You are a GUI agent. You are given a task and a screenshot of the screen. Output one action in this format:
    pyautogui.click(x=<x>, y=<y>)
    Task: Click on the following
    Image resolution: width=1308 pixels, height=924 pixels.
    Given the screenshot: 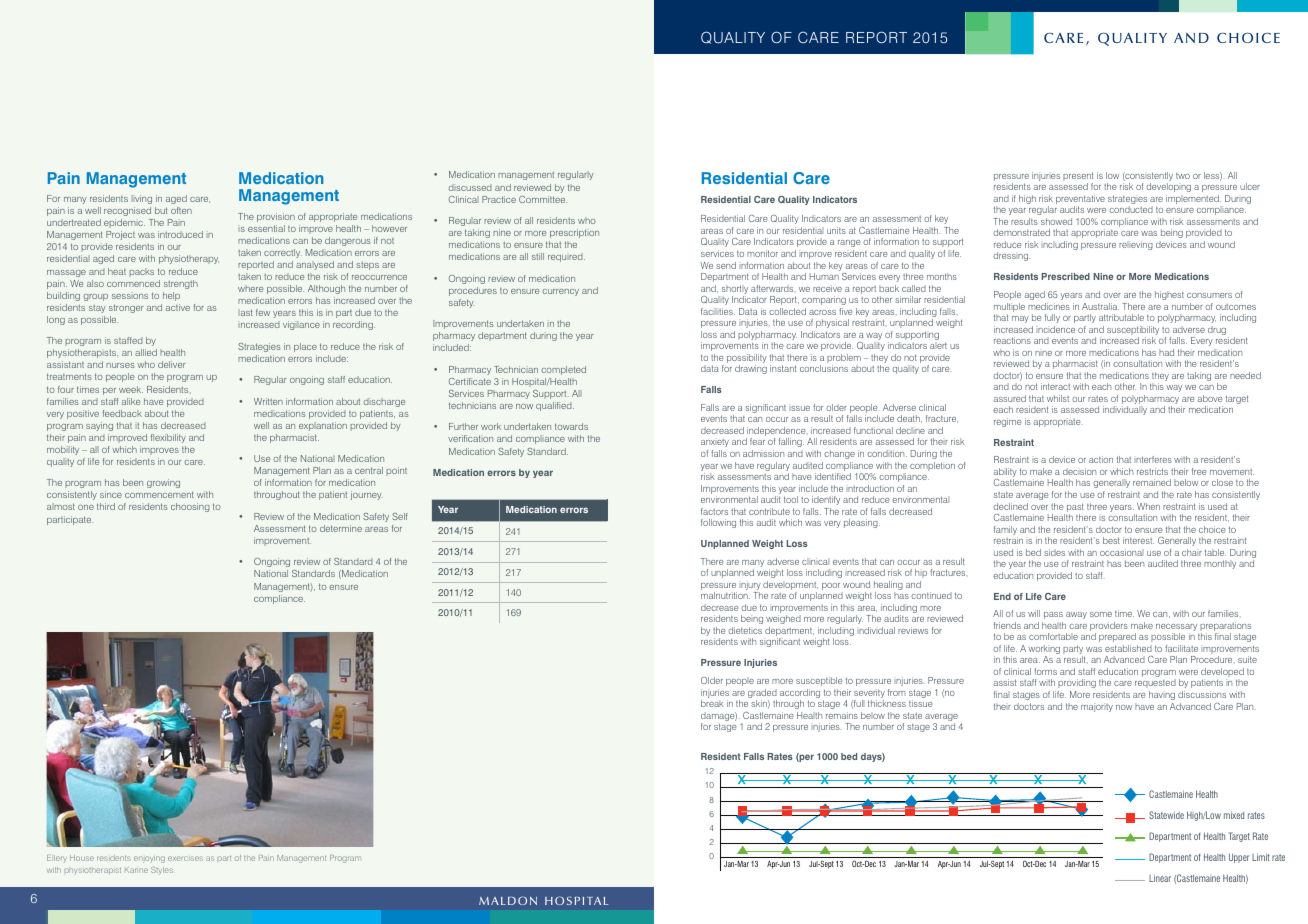 What is the action you would take?
    pyautogui.click(x=718, y=523)
